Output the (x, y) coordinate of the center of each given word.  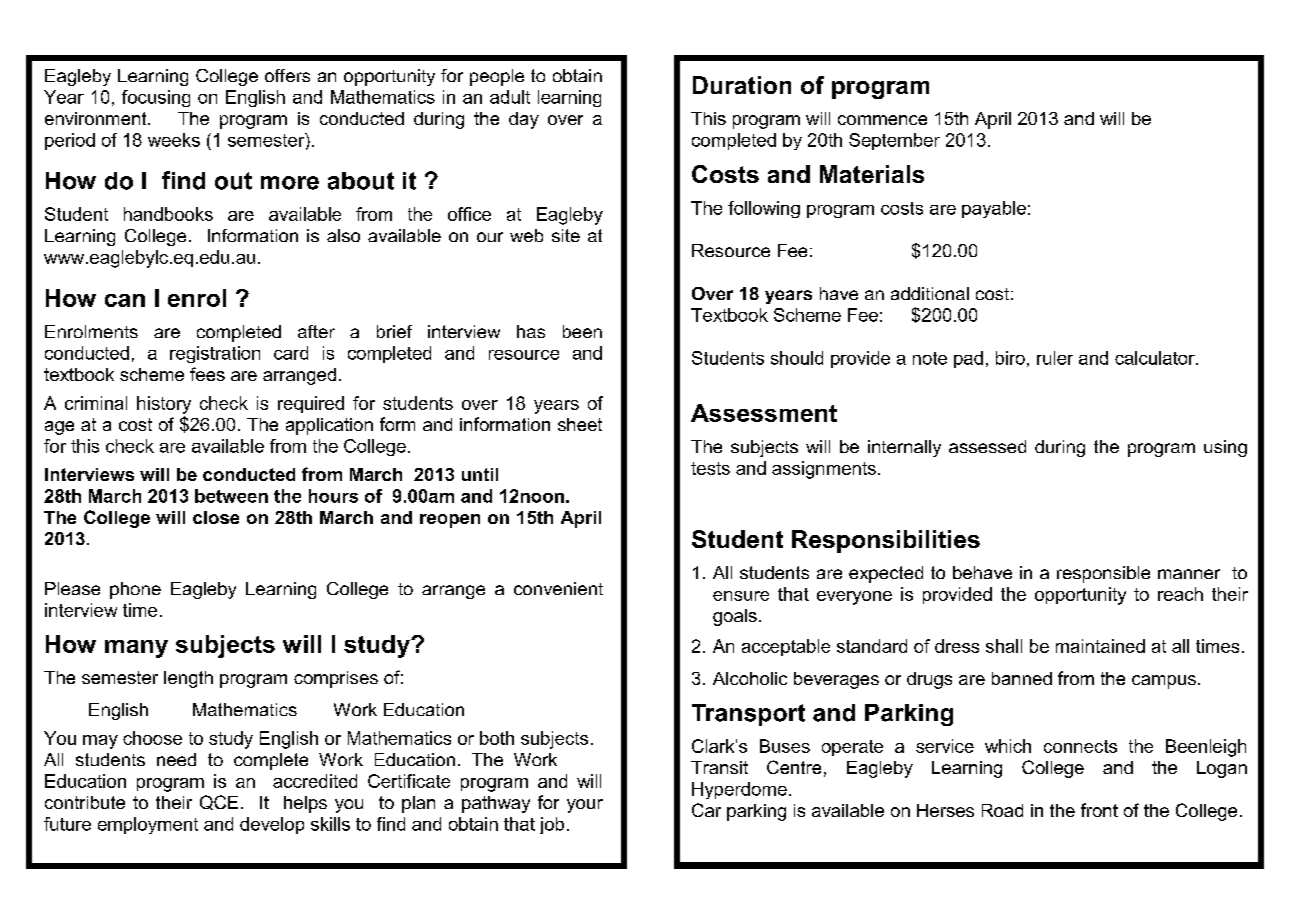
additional (930, 293)
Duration (742, 85)
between (231, 496)
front (1099, 810)
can (125, 300)
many (136, 649)
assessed (987, 446)
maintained (1100, 646)
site (566, 235)
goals (735, 617)
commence (882, 120)
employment (148, 825)
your (585, 806)
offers (287, 75)
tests (710, 468)
